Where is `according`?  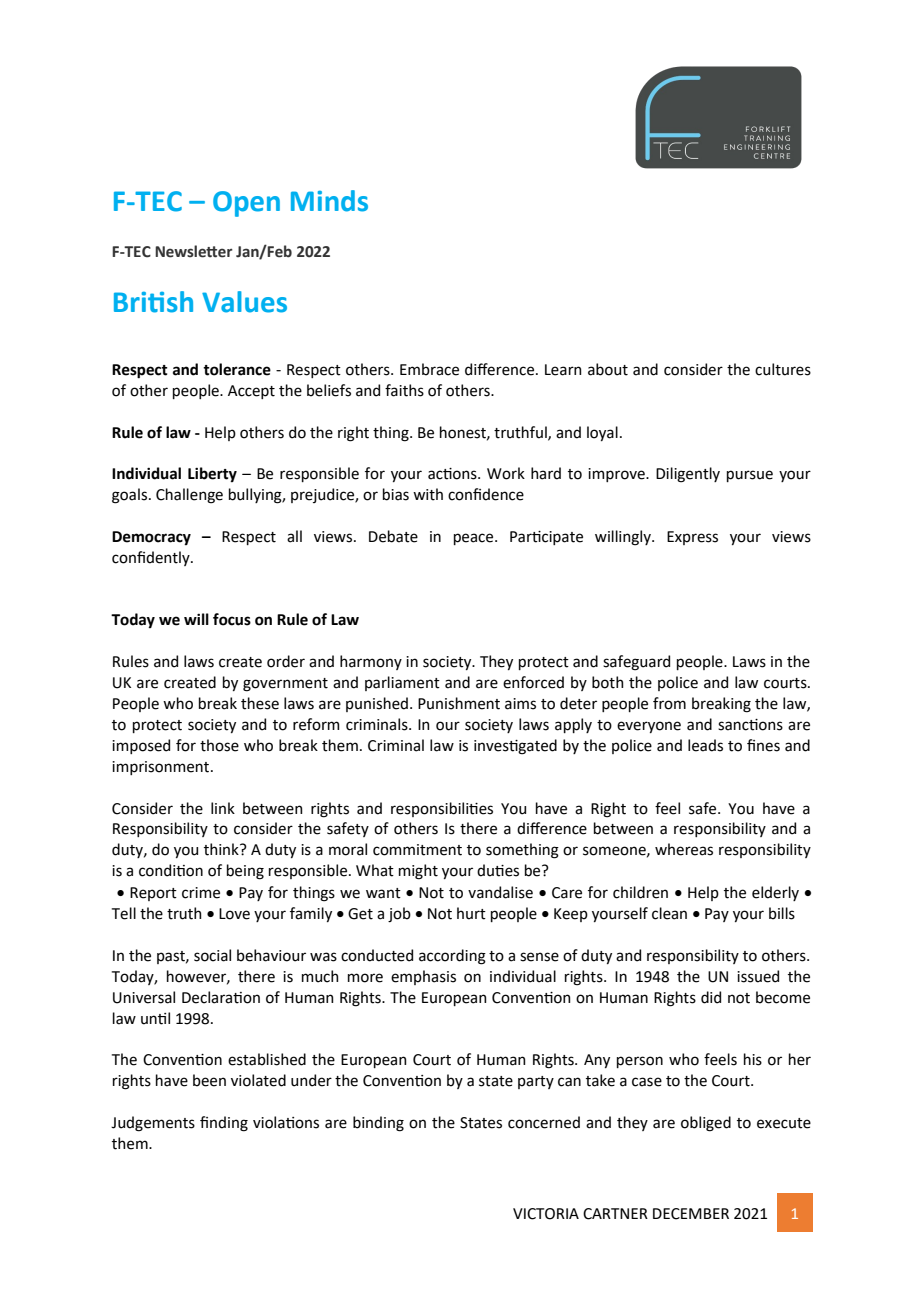 according is located at coordinates (452, 957).
